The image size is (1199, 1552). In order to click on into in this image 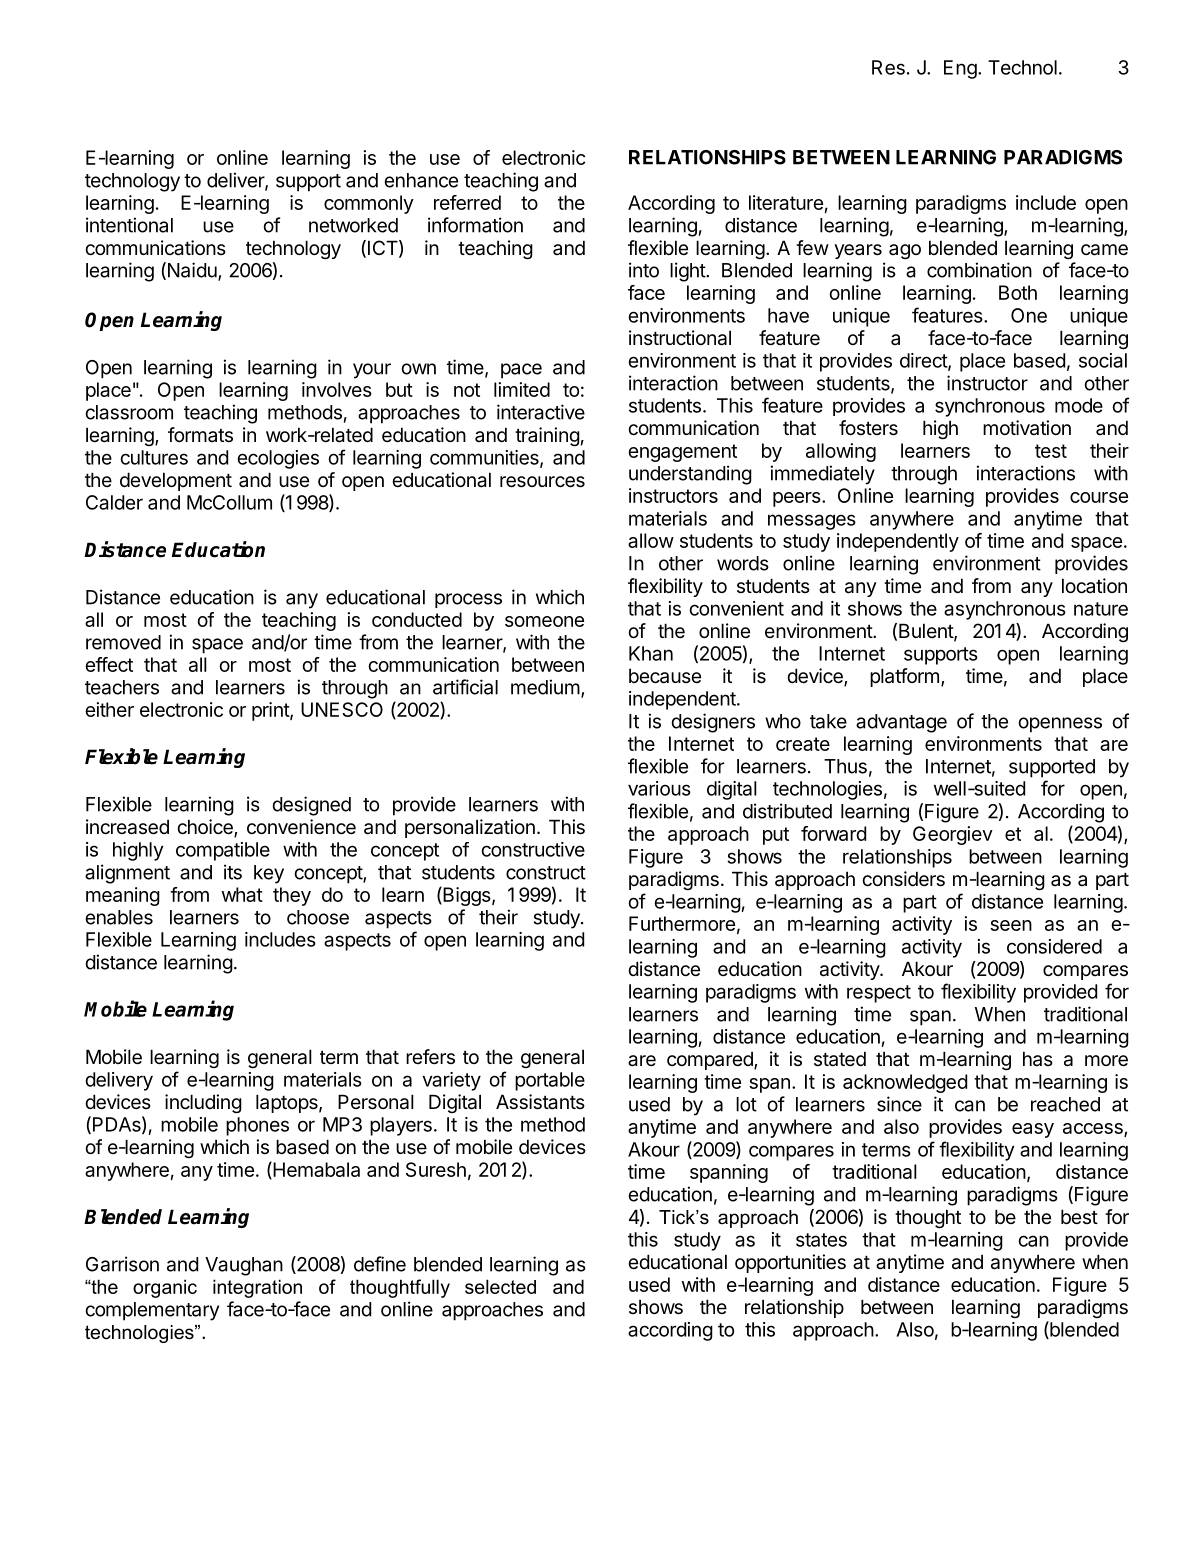, I will do `click(644, 270)`.
